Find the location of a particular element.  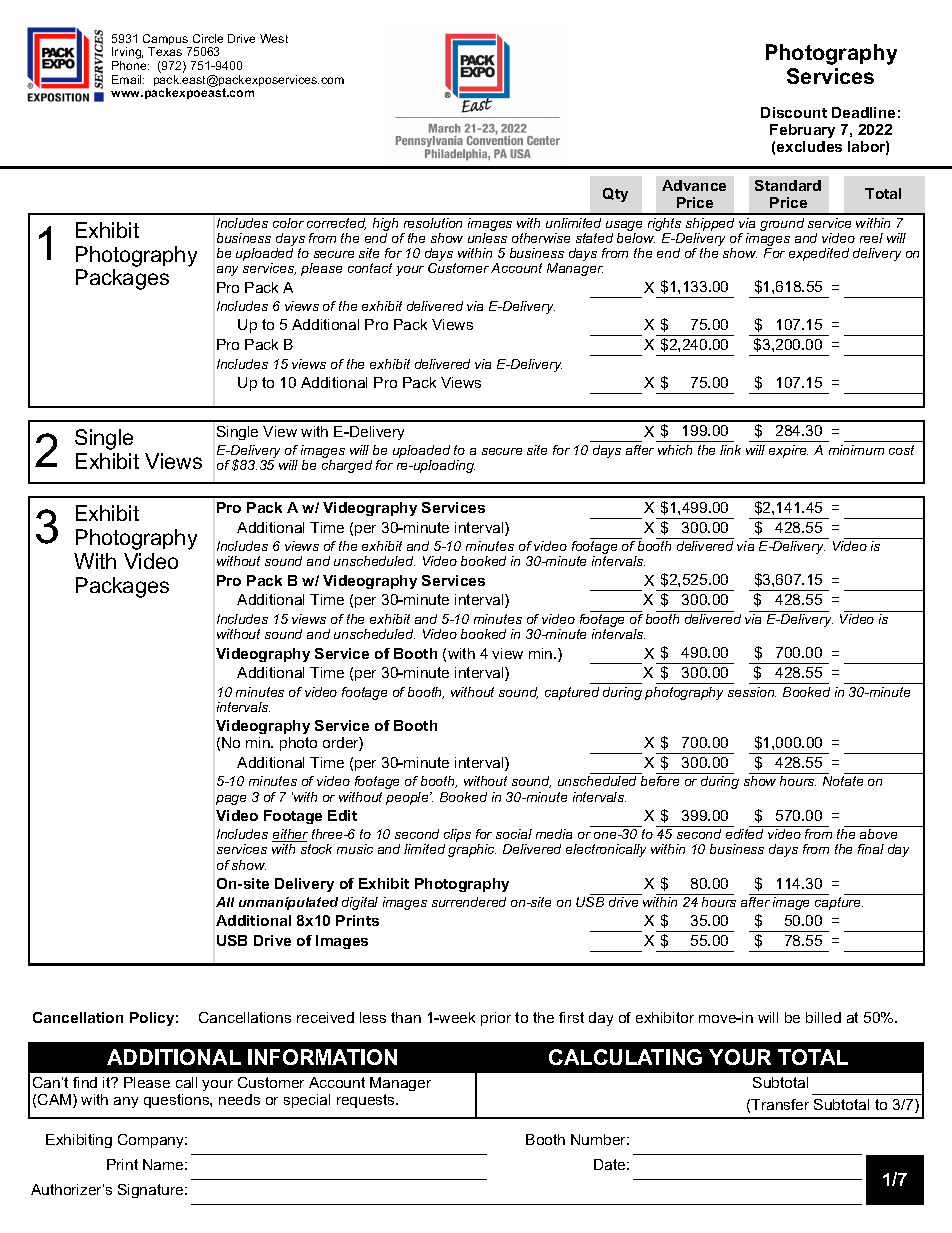

which is located at coordinates (675, 450).
